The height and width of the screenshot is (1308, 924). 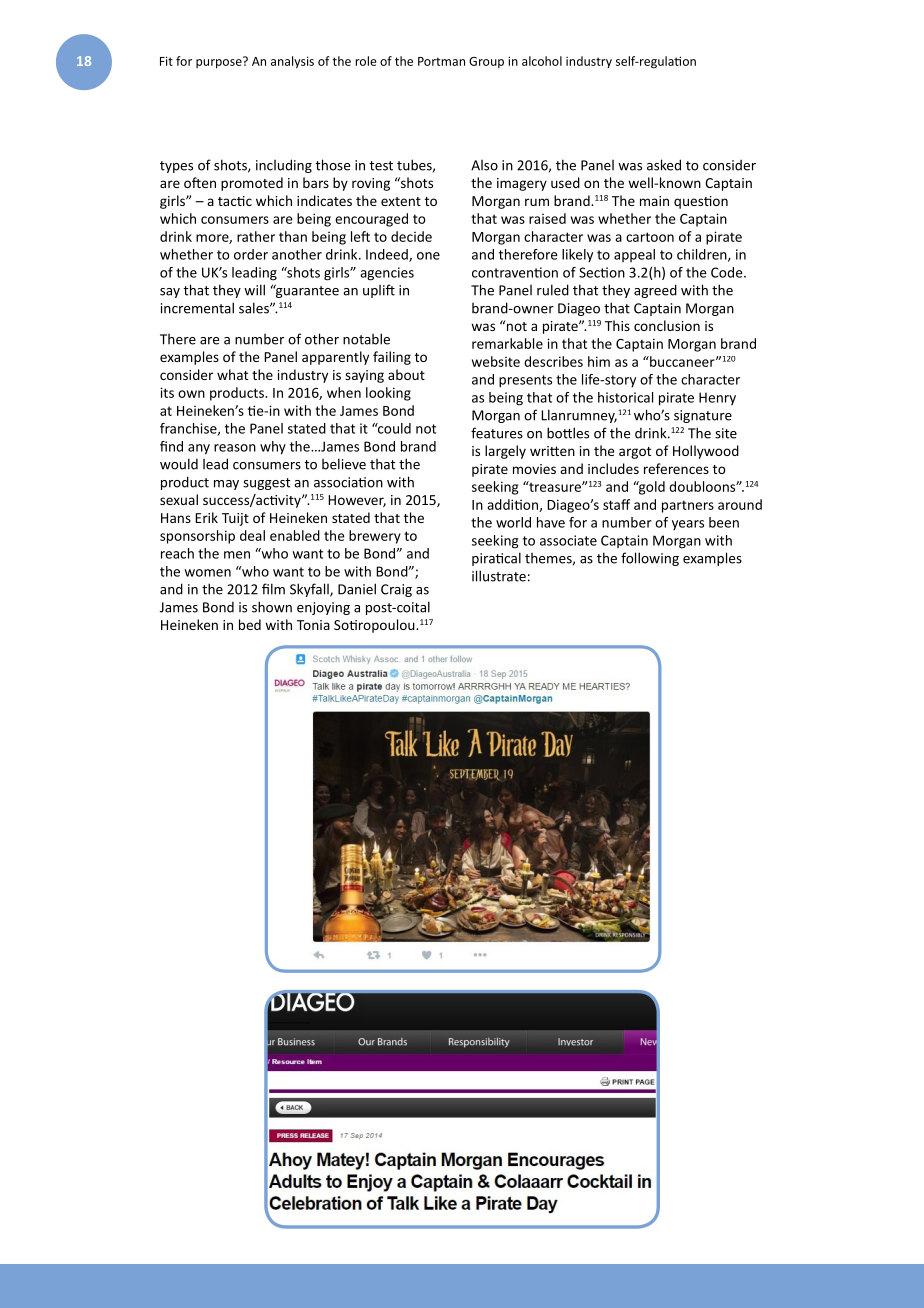 I want to click on agreed, so click(x=655, y=291).
